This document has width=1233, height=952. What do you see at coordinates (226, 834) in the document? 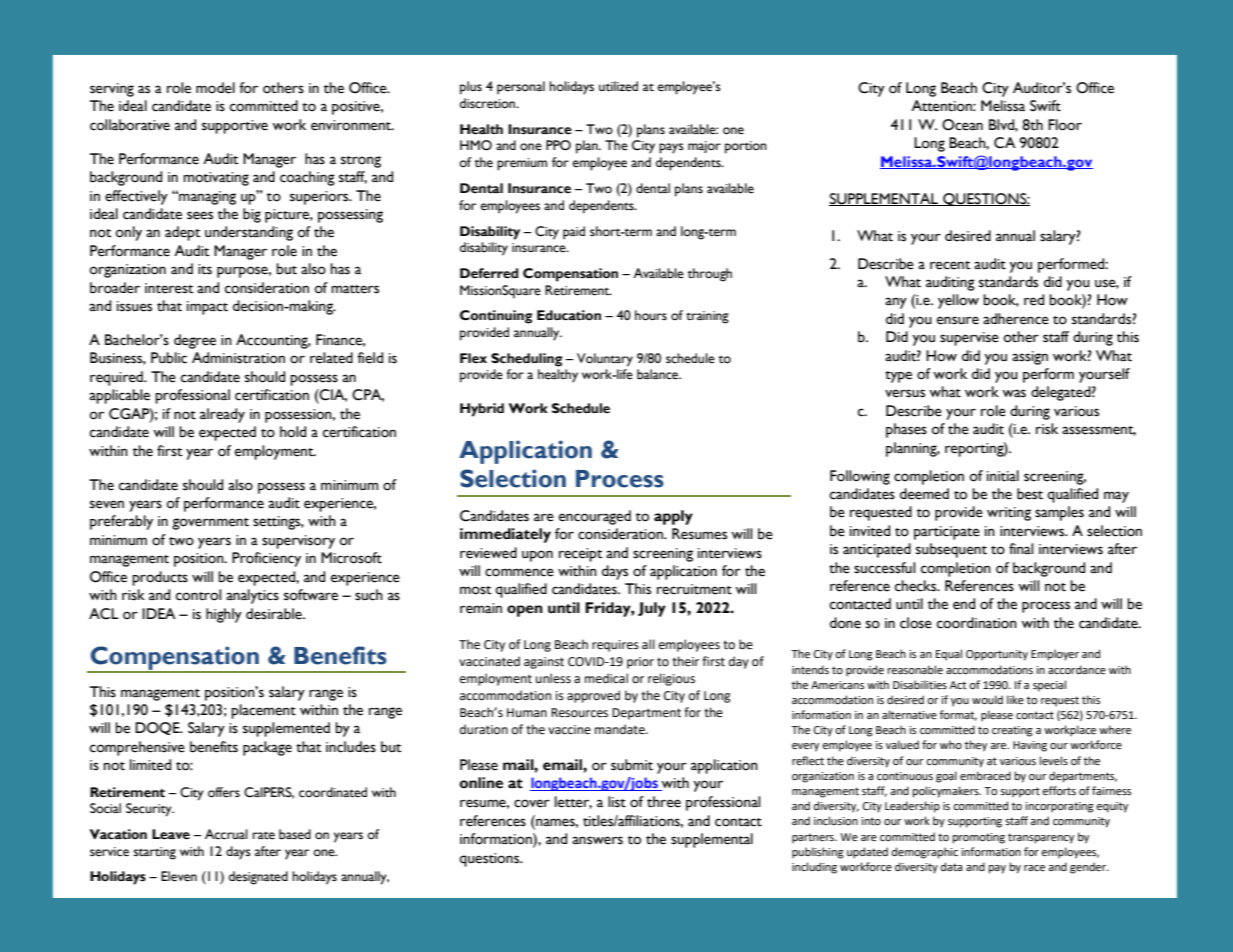
I see `Accrual` at bounding box center [226, 834].
